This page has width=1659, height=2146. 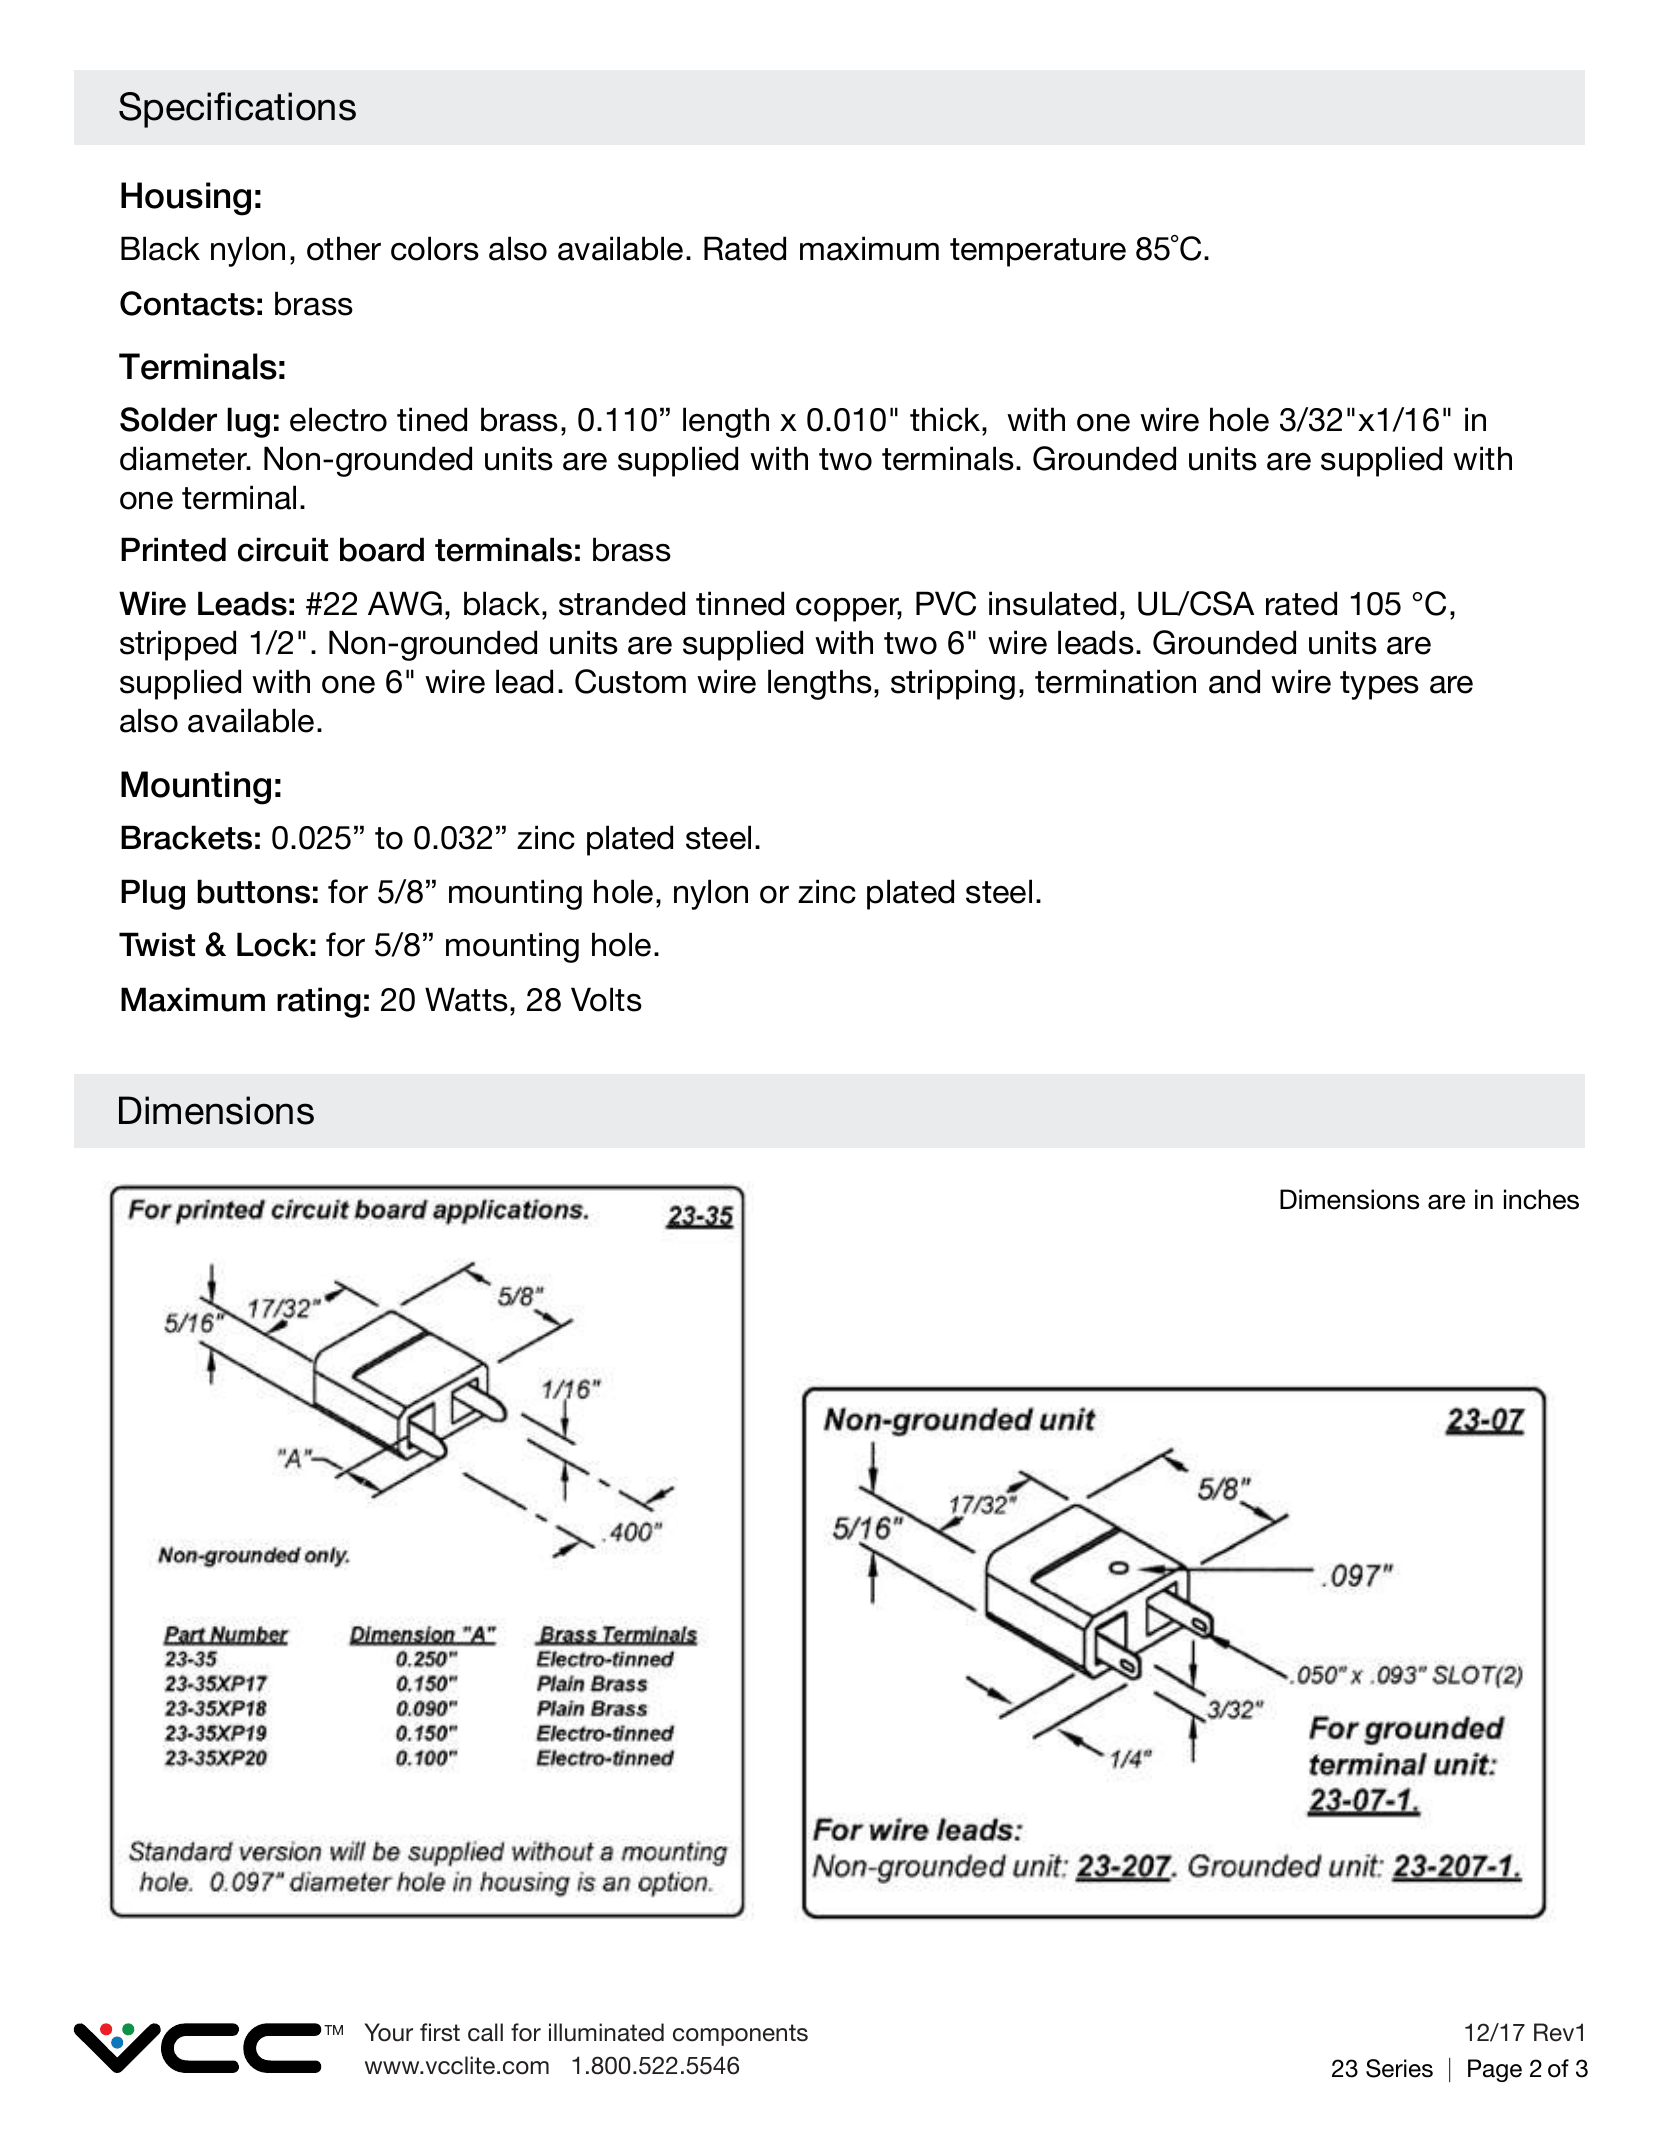 What do you see at coordinates (606, 999) in the page?
I see `Volts` at bounding box center [606, 999].
